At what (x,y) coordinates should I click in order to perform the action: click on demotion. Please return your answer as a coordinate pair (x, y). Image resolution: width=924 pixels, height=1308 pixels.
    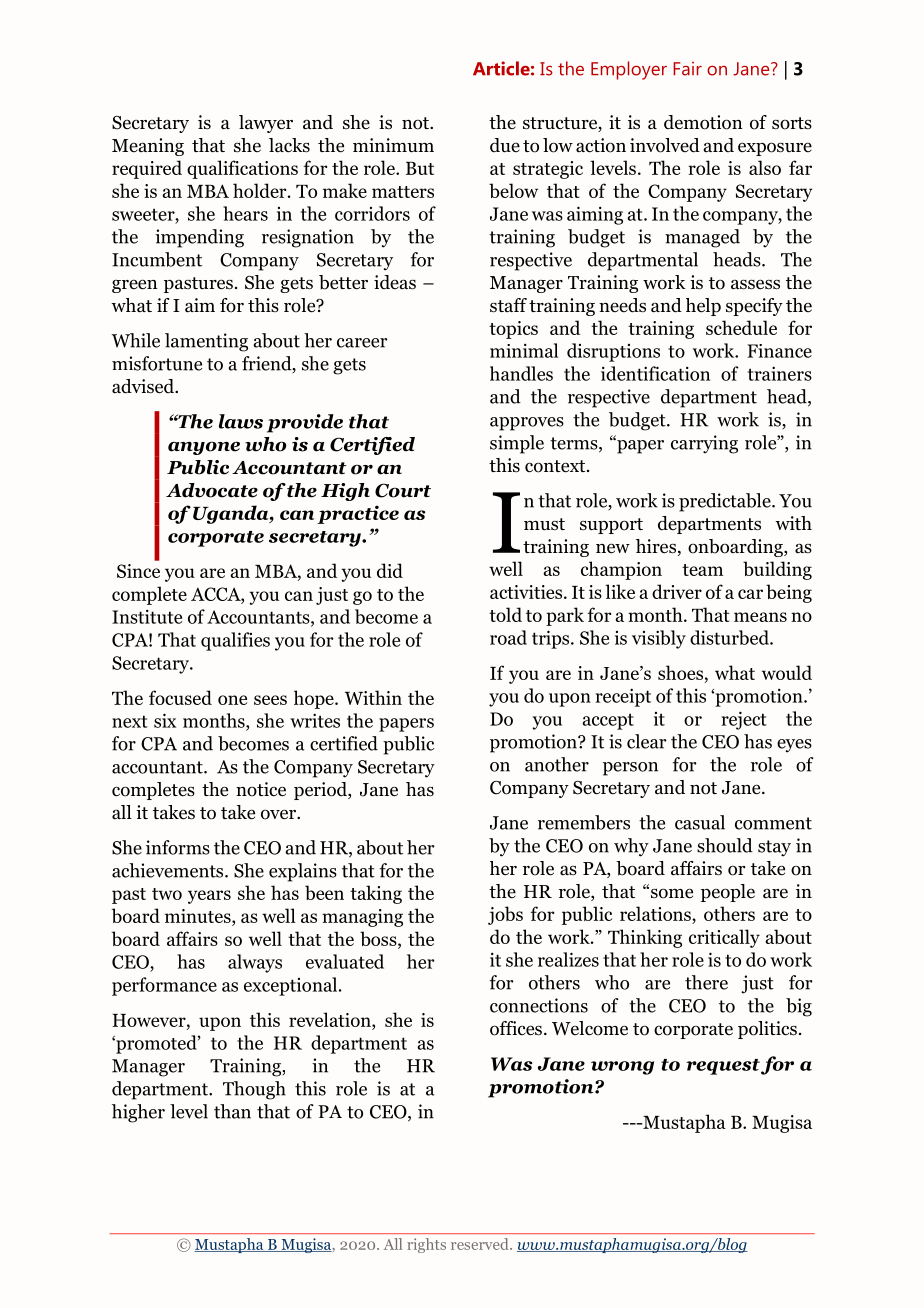
    Looking at the image, I should click on (703, 122).
